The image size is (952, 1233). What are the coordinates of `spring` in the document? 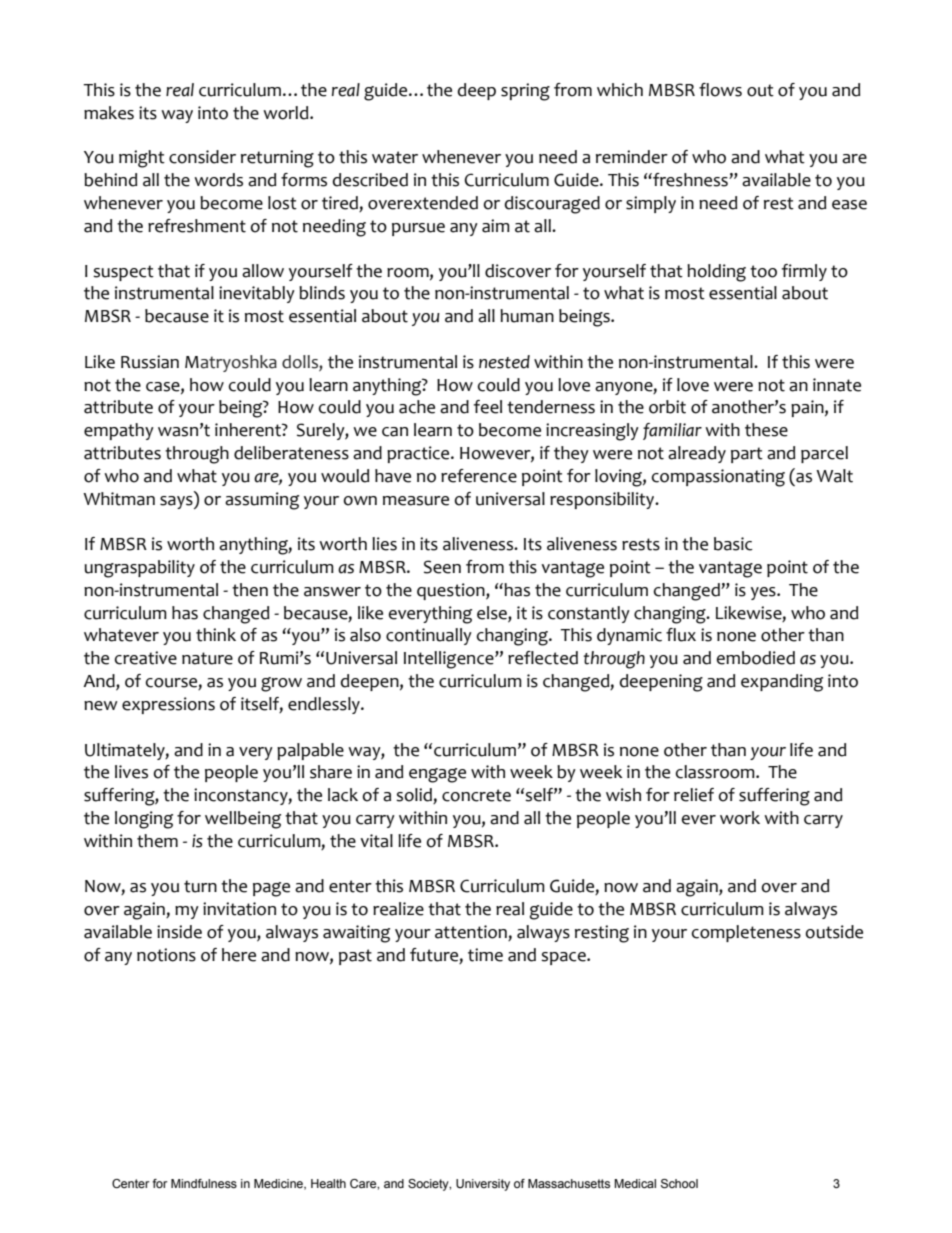 It's located at (525, 92).
